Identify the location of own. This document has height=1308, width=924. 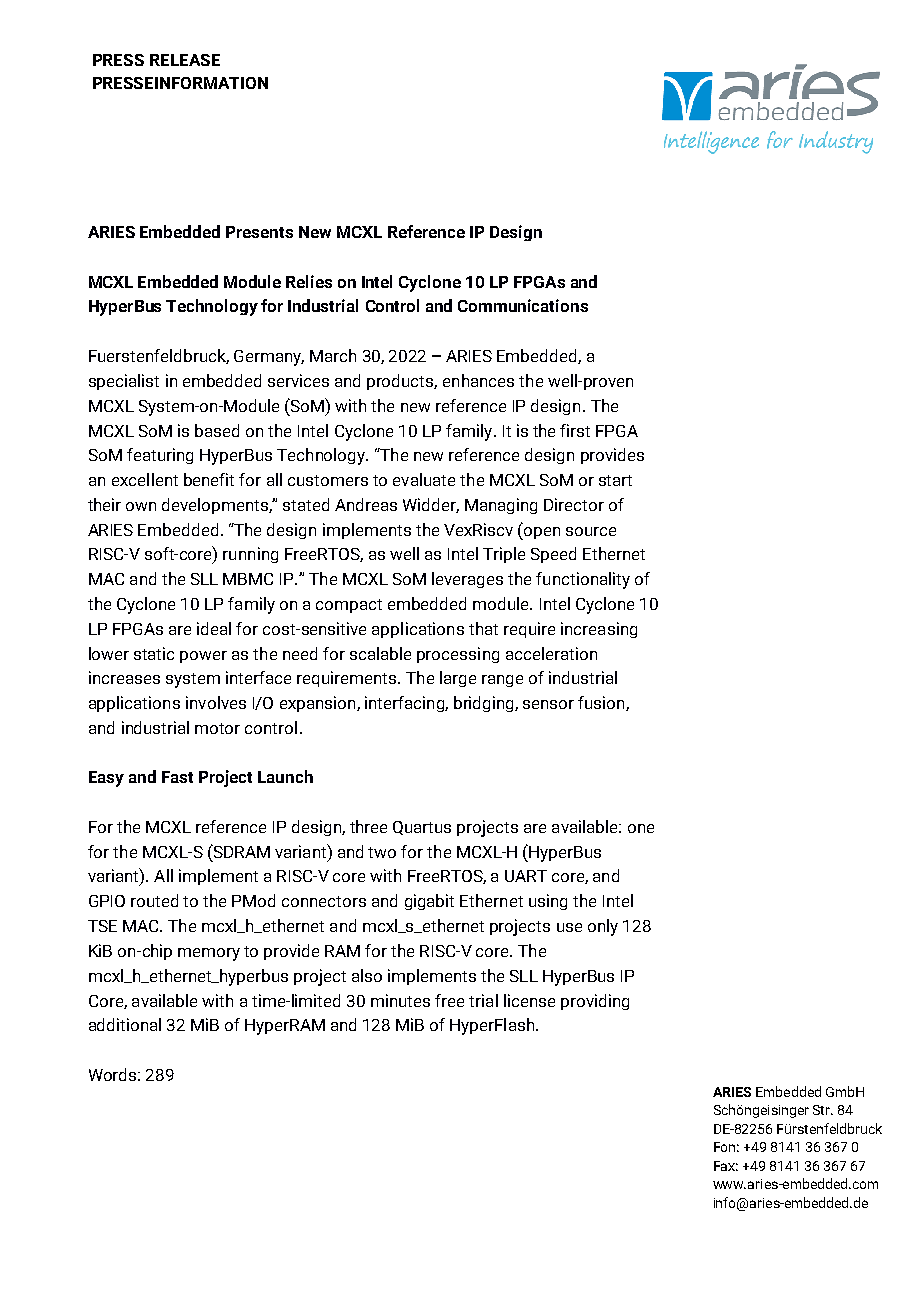
(141, 506).
